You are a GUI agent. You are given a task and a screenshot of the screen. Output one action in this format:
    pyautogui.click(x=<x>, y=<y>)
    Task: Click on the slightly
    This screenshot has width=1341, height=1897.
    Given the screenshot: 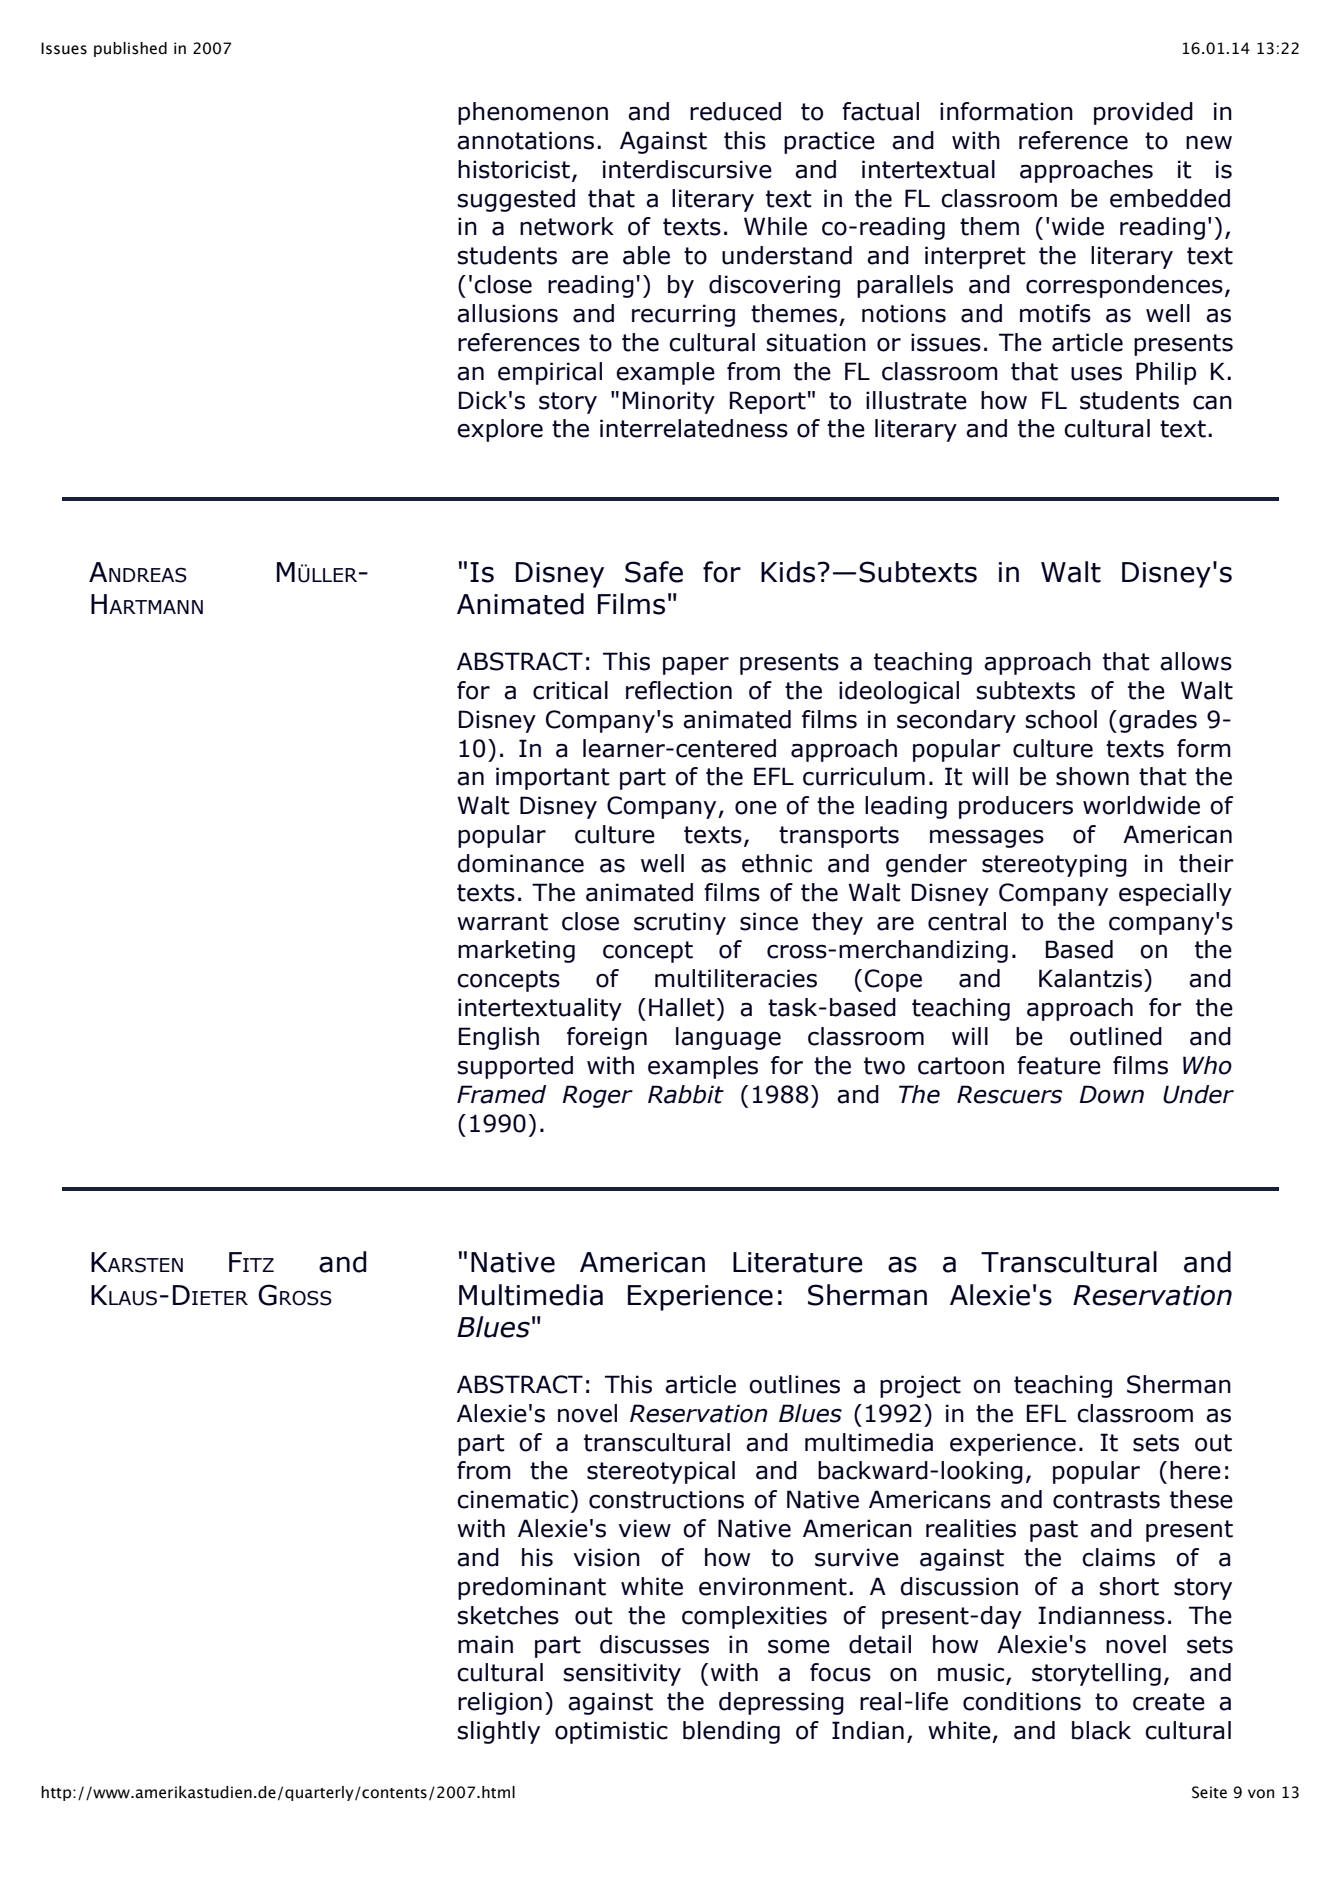 What is the action you would take?
    pyautogui.click(x=499, y=1732)
